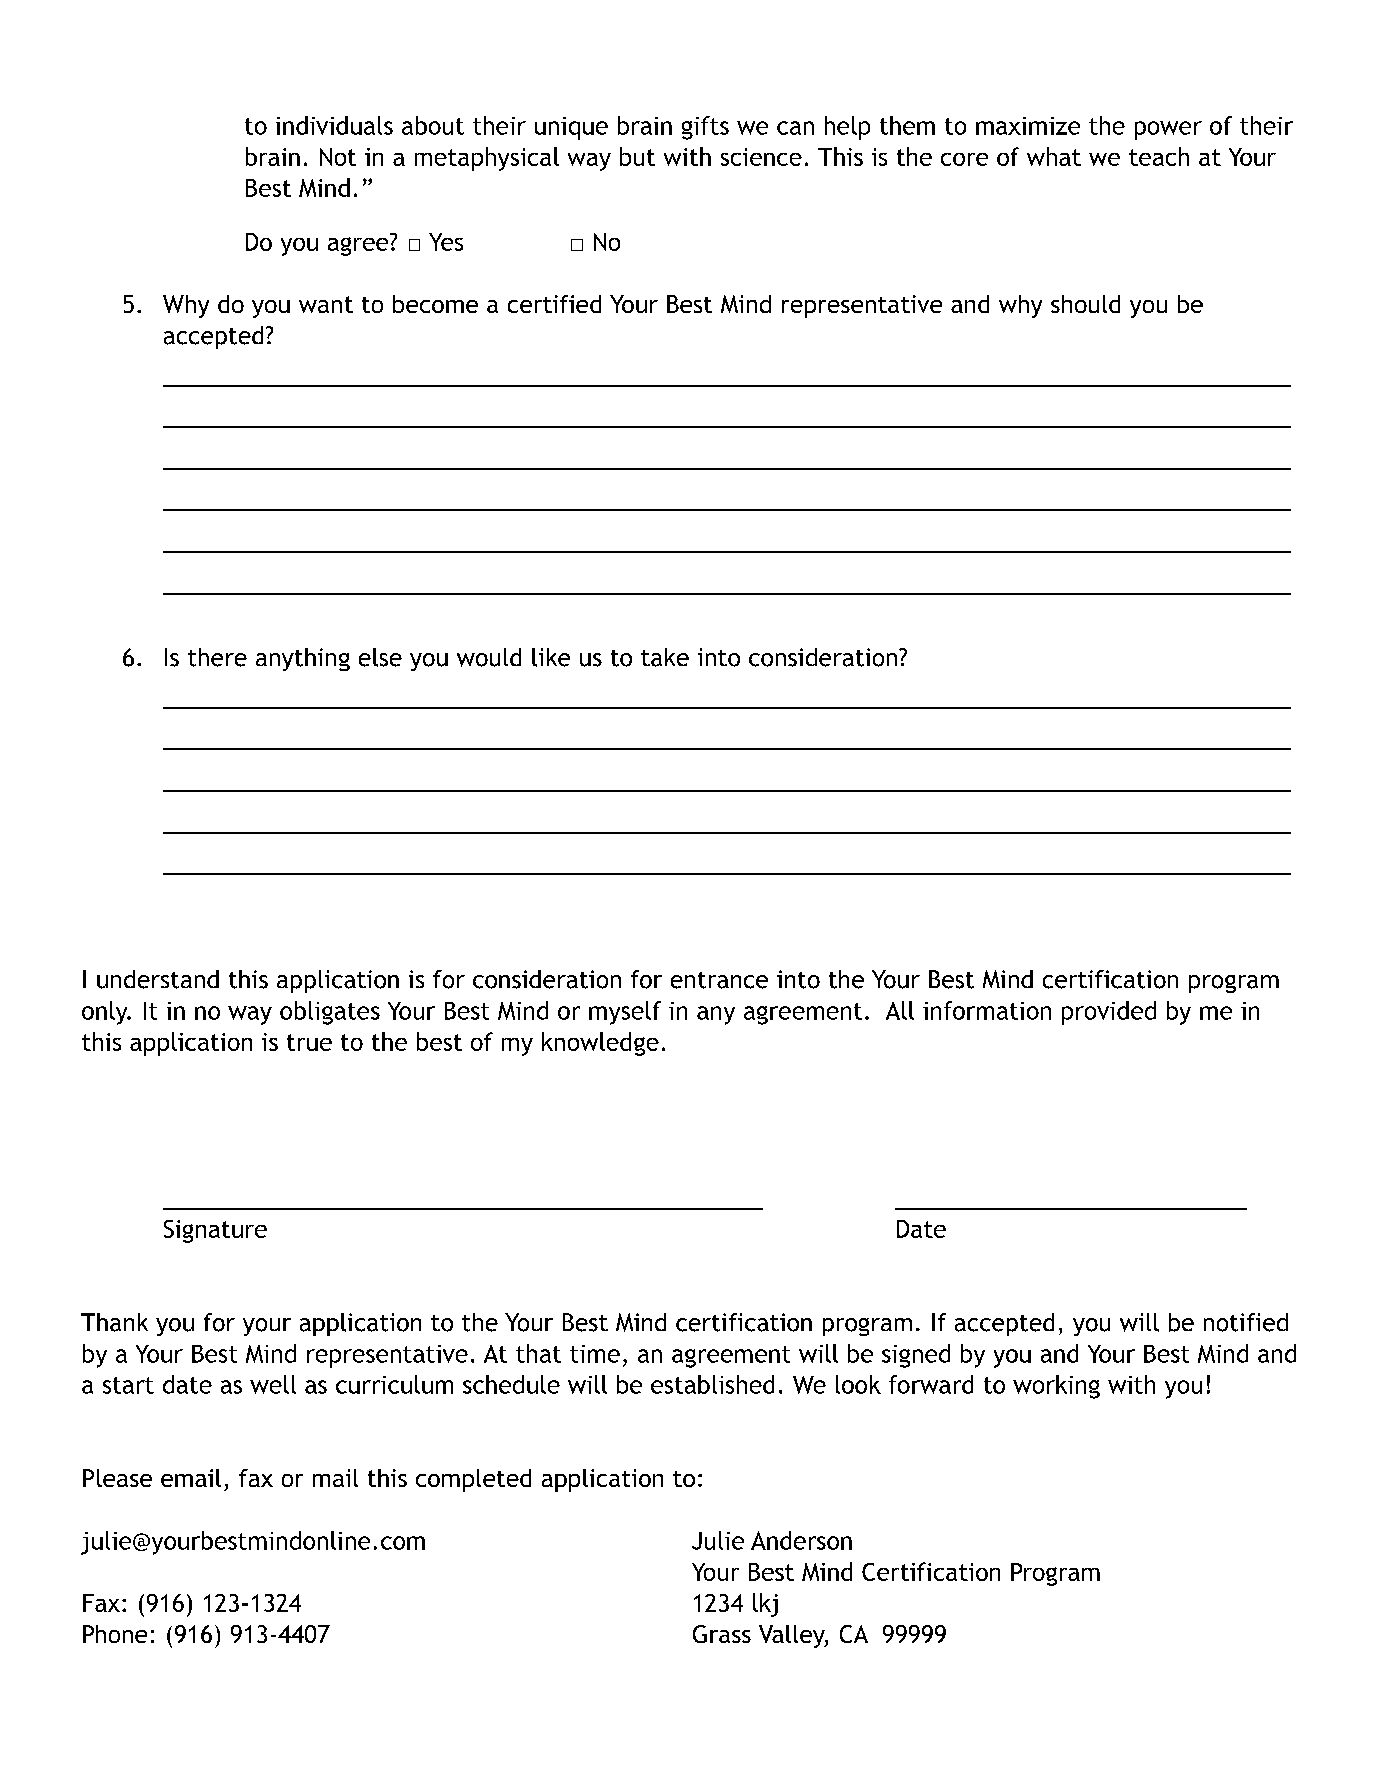  What do you see at coordinates (625, 1013) in the page?
I see `myself` at bounding box center [625, 1013].
